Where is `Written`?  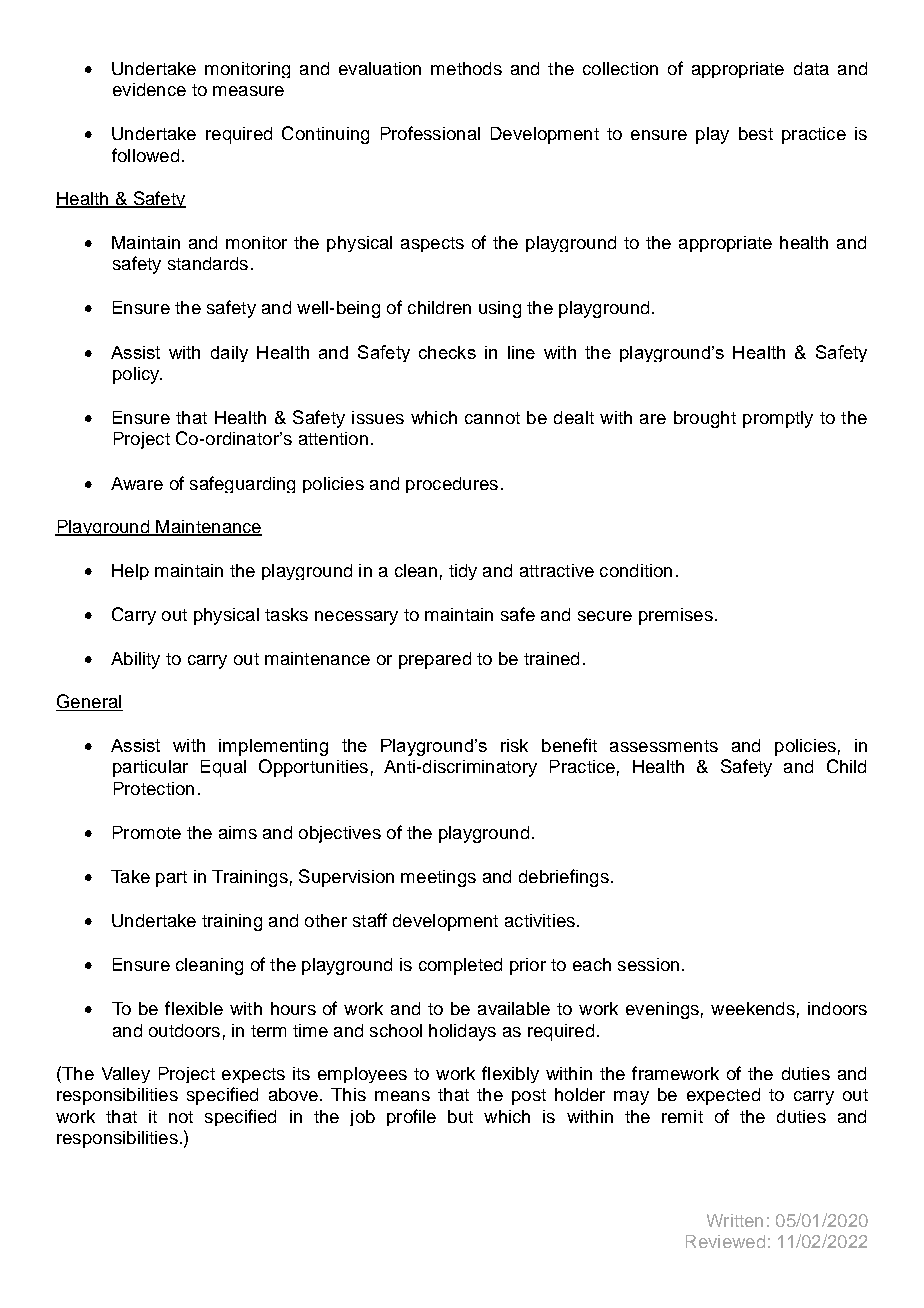 Written is located at coordinates (735, 1220).
